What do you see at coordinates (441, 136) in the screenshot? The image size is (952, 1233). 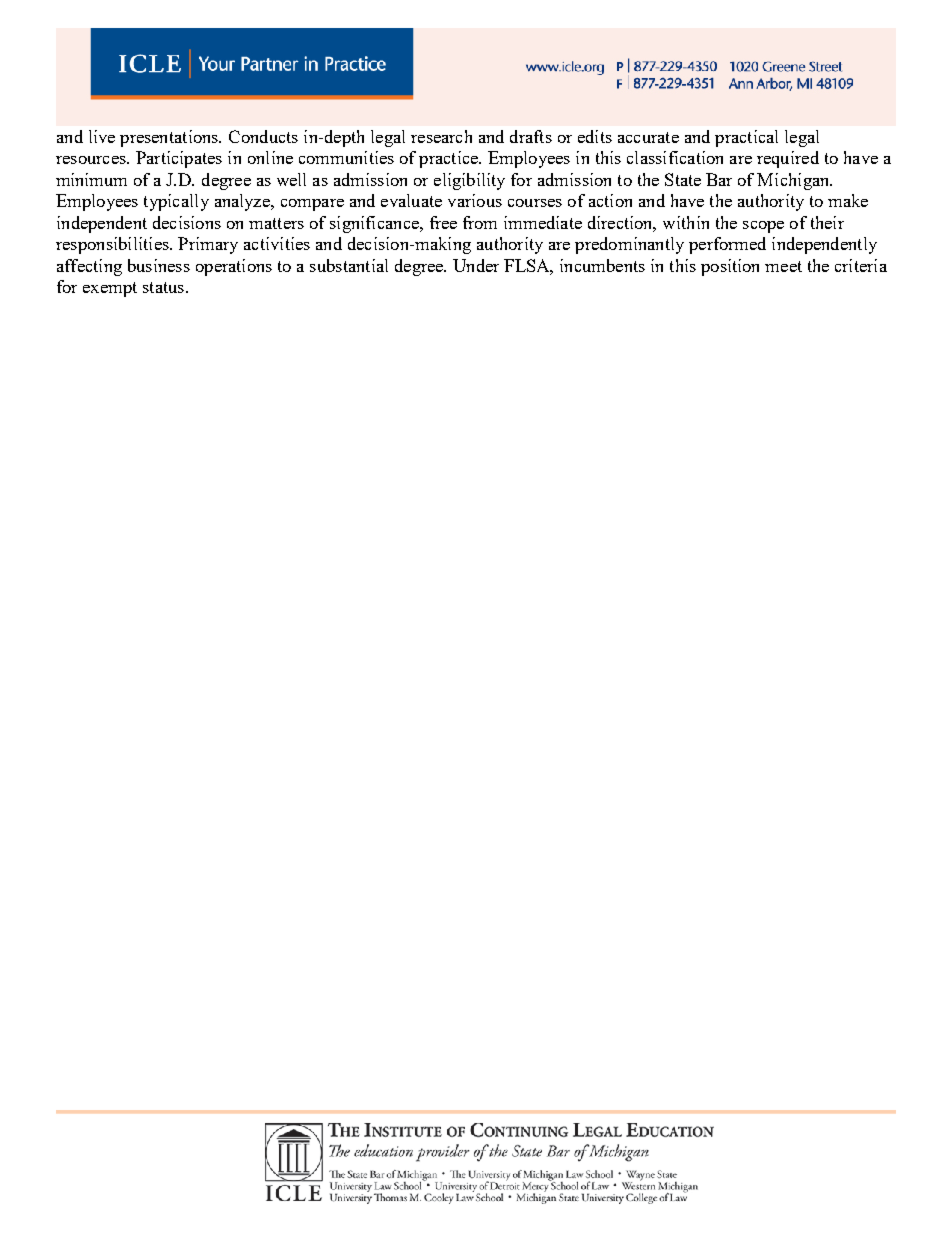 I see `research` at bounding box center [441, 136].
